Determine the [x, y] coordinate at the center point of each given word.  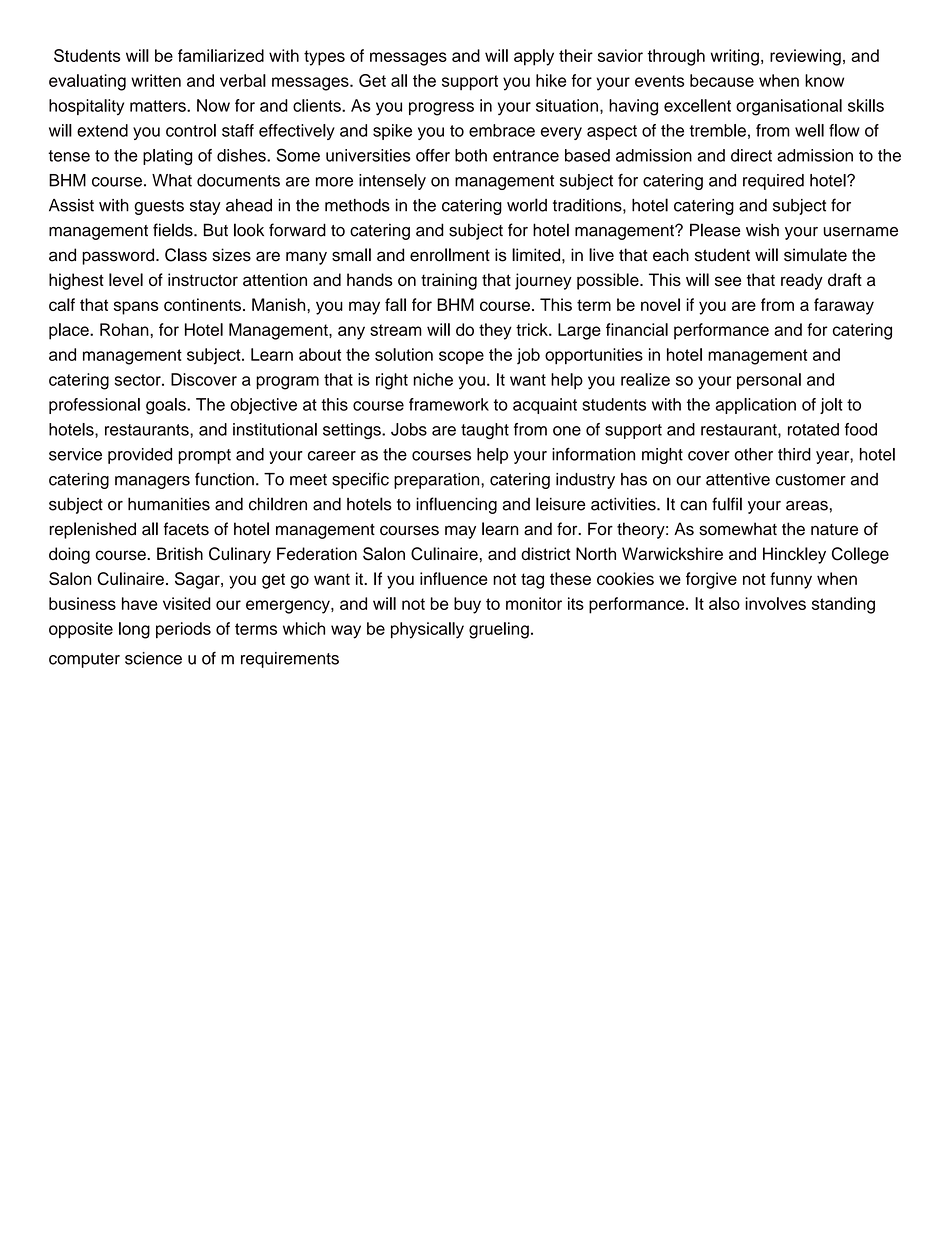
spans [136, 308]
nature [834, 530]
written [156, 80]
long [134, 630]
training [449, 281]
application [756, 406]
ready [802, 281]
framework [449, 404]
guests [159, 207]
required [773, 182]
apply [534, 57]
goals [167, 406]
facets [186, 529]
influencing [456, 505]
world [527, 205]
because [722, 80]
